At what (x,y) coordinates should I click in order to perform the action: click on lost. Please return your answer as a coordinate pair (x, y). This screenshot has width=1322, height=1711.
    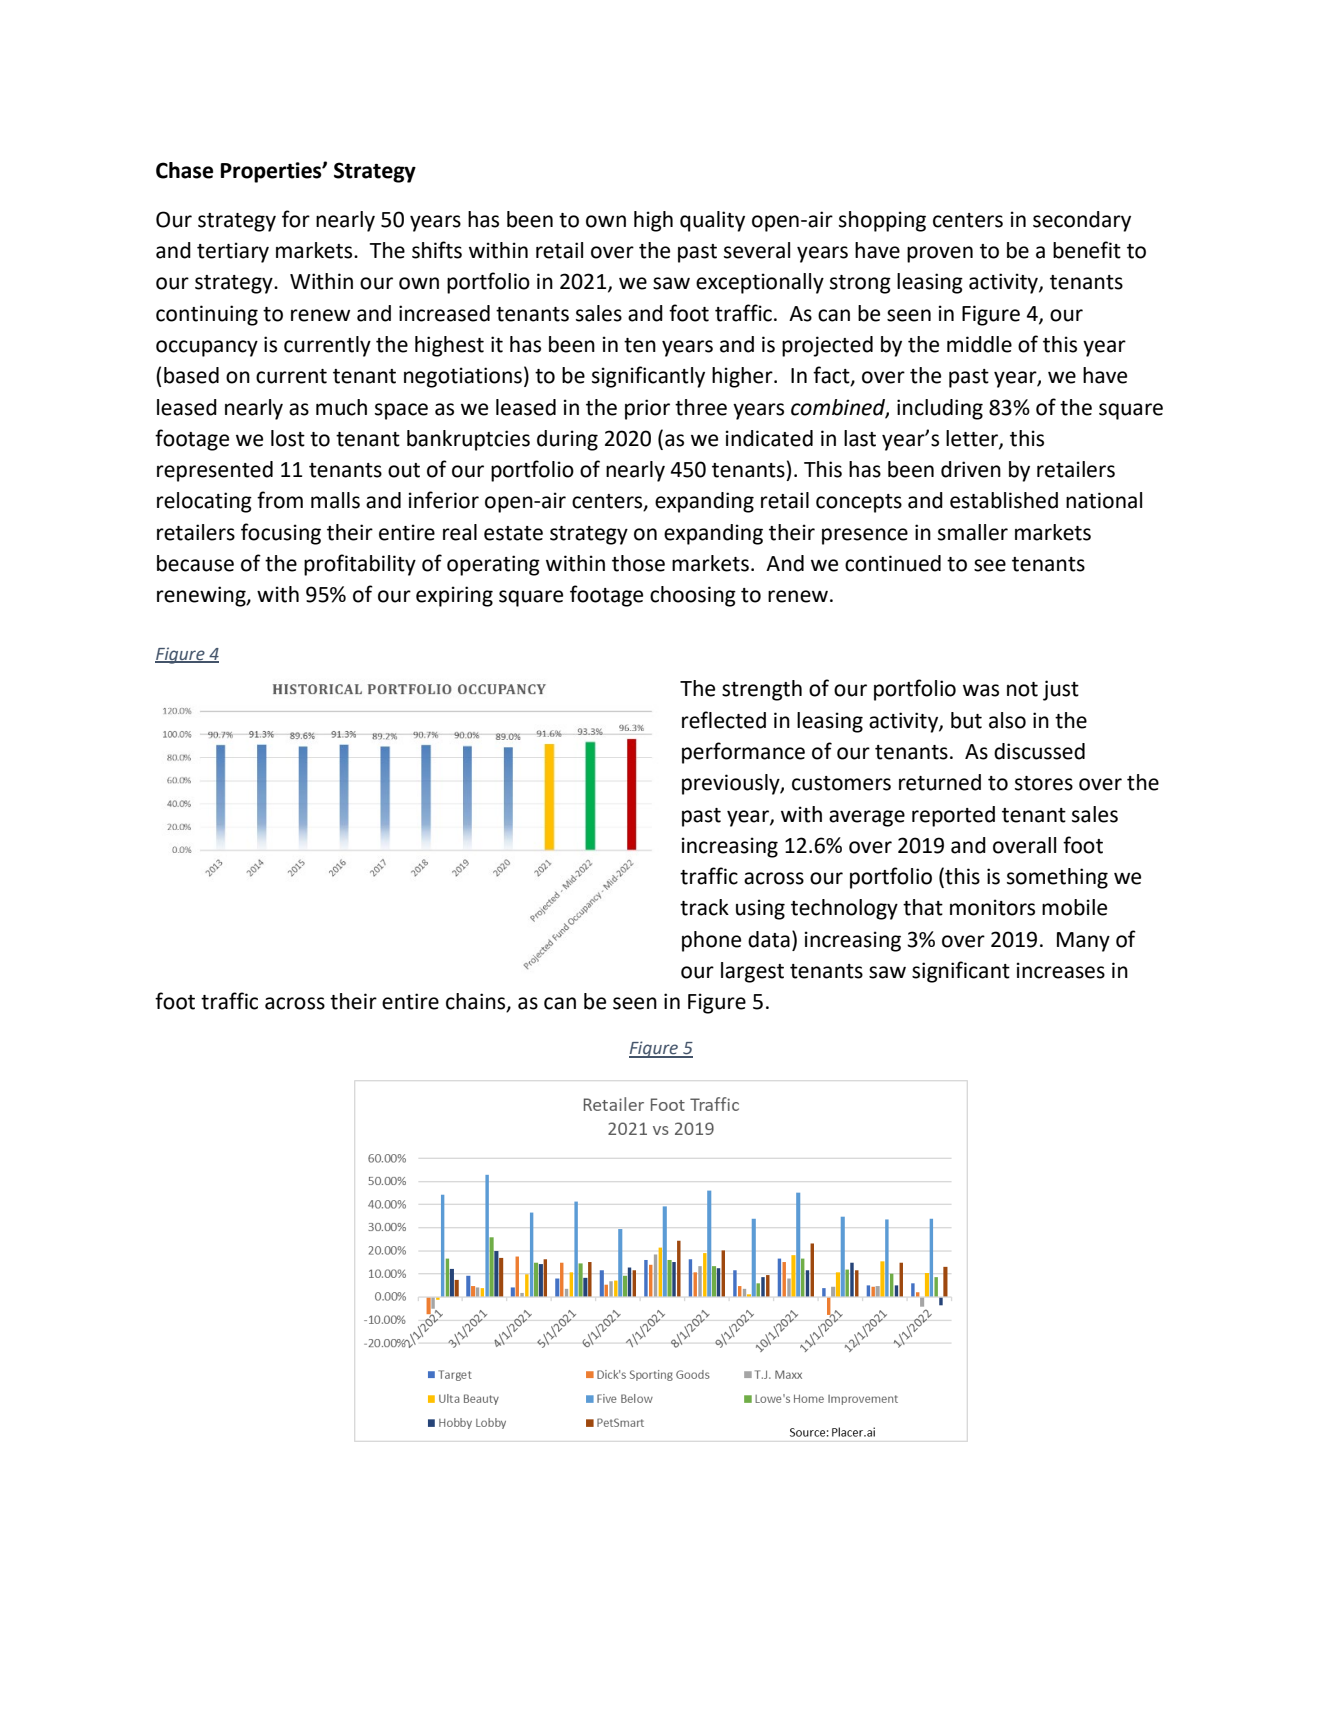
    Looking at the image, I should click on (288, 438).
